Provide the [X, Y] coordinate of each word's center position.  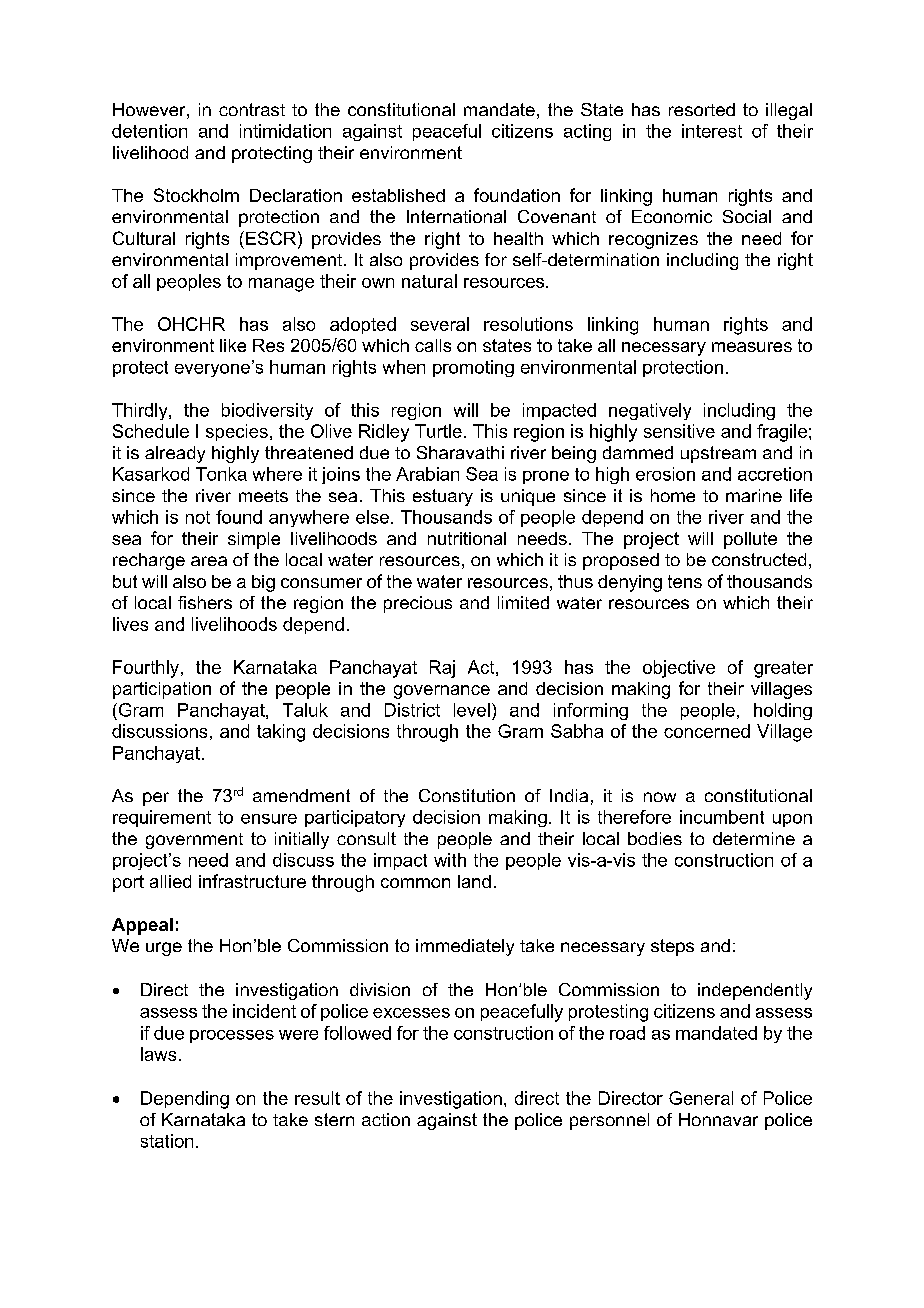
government [194, 841]
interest [712, 131]
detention [149, 131]
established [398, 195]
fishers [205, 602]
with [450, 860]
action [386, 1119]
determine [754, 838]
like [233, 345]
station [167, 1141]
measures [752, 347]
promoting [473, 368]
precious [418, 604]
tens [685, 581]
